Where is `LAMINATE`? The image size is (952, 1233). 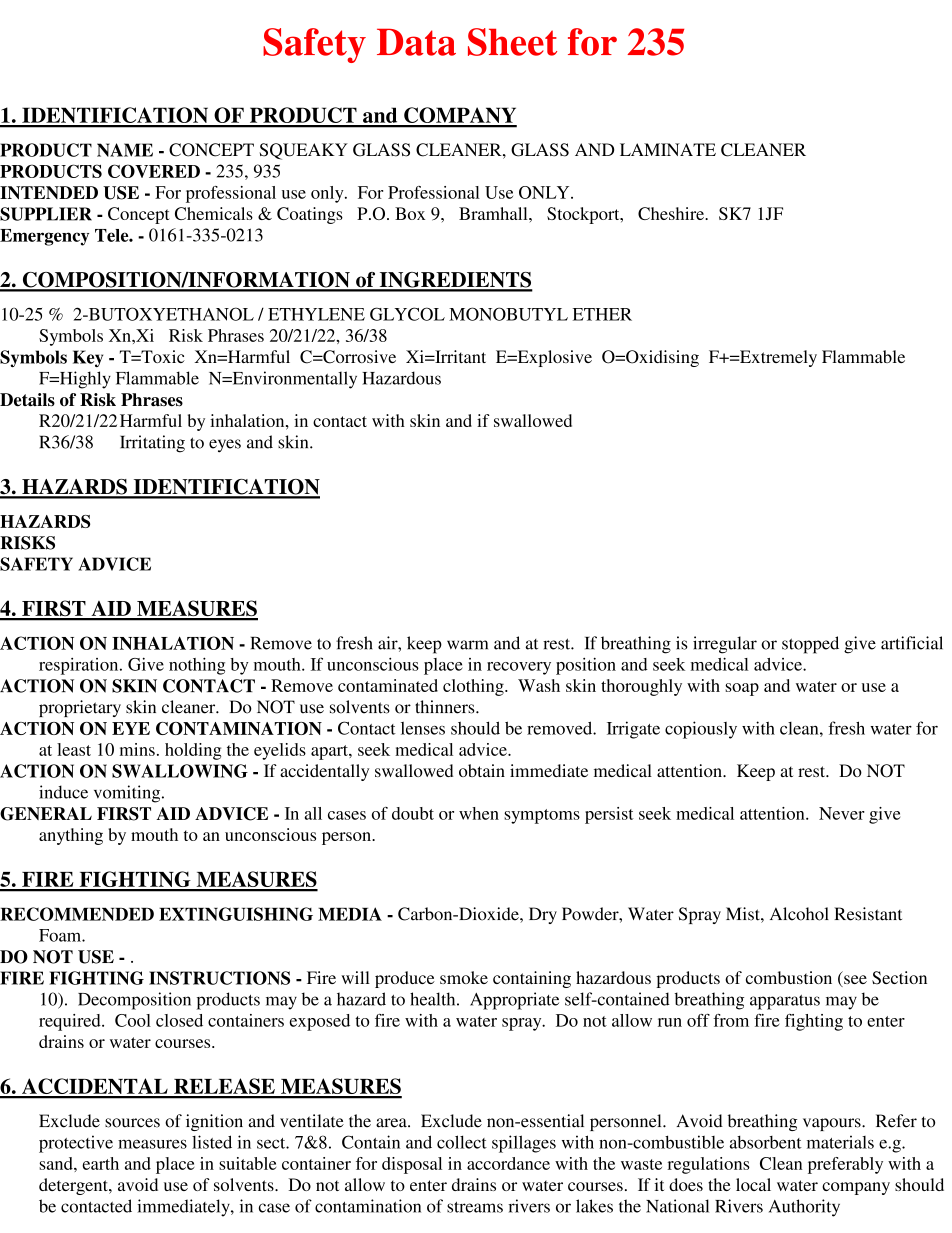
LAMINATE is located at coordinates (668, 149).
